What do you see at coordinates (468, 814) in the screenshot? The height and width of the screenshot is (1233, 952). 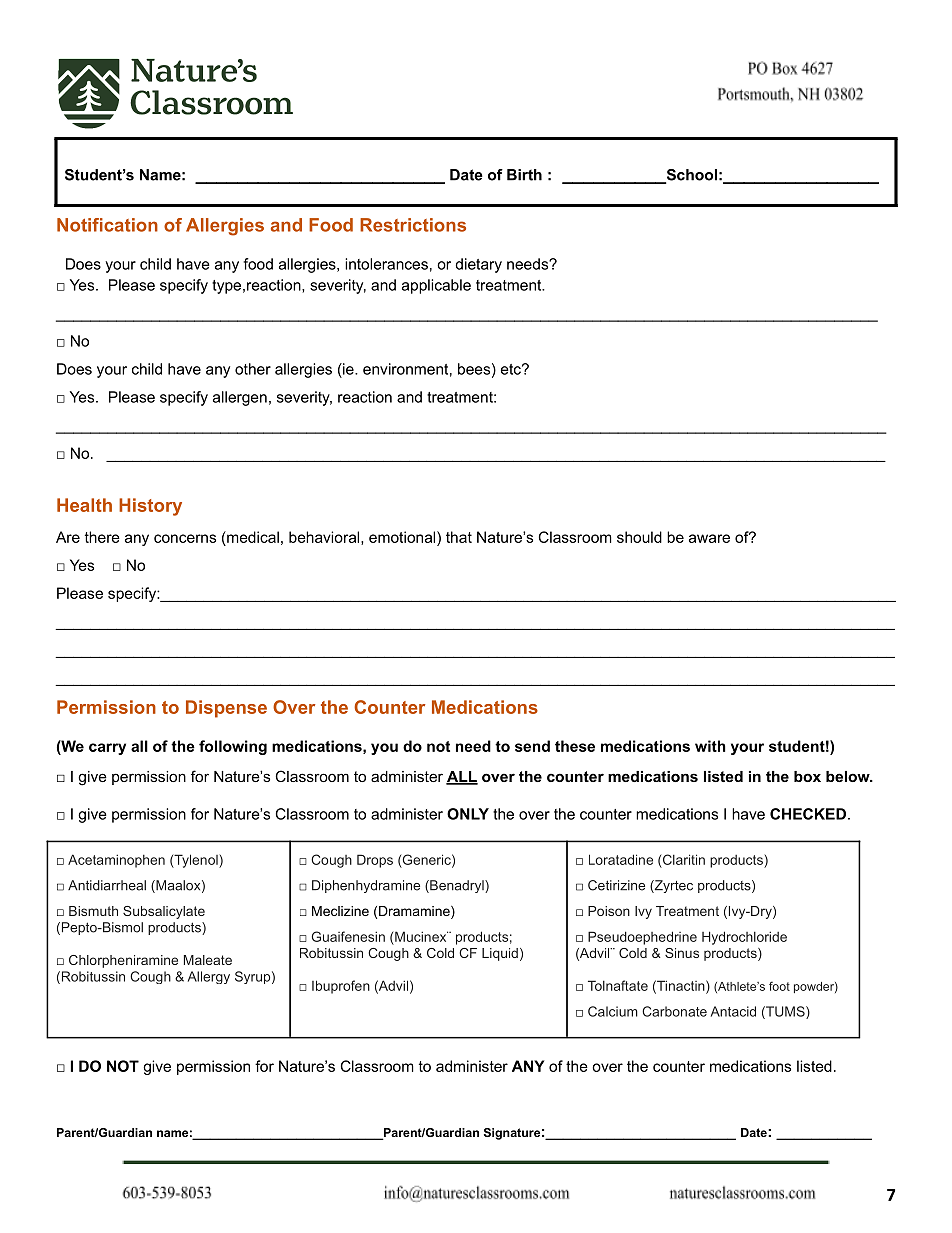 I see `ONLY` at bounding box center [468, 814].
